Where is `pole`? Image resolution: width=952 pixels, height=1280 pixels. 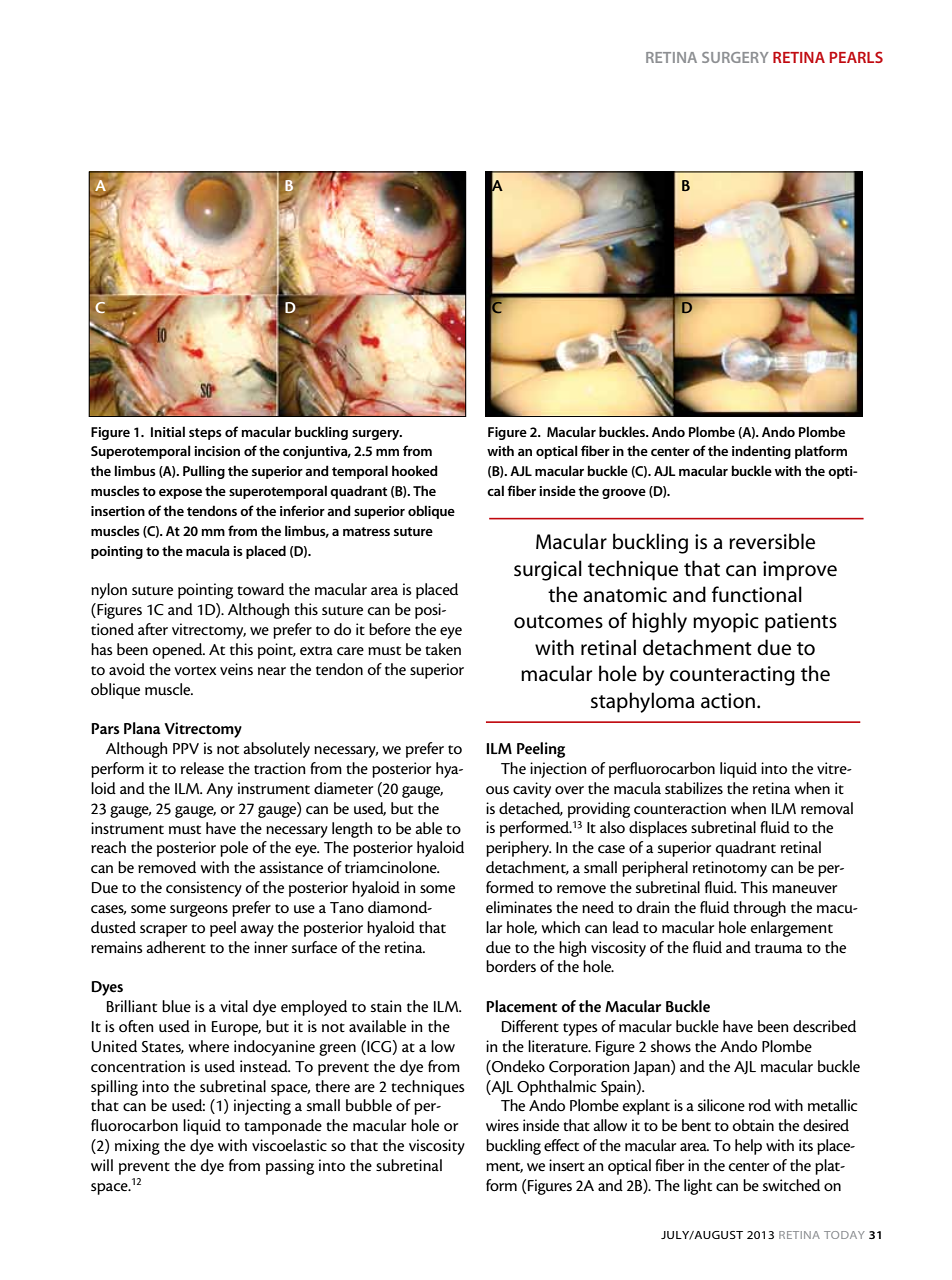 pole is located at coordinates (234, 849).
